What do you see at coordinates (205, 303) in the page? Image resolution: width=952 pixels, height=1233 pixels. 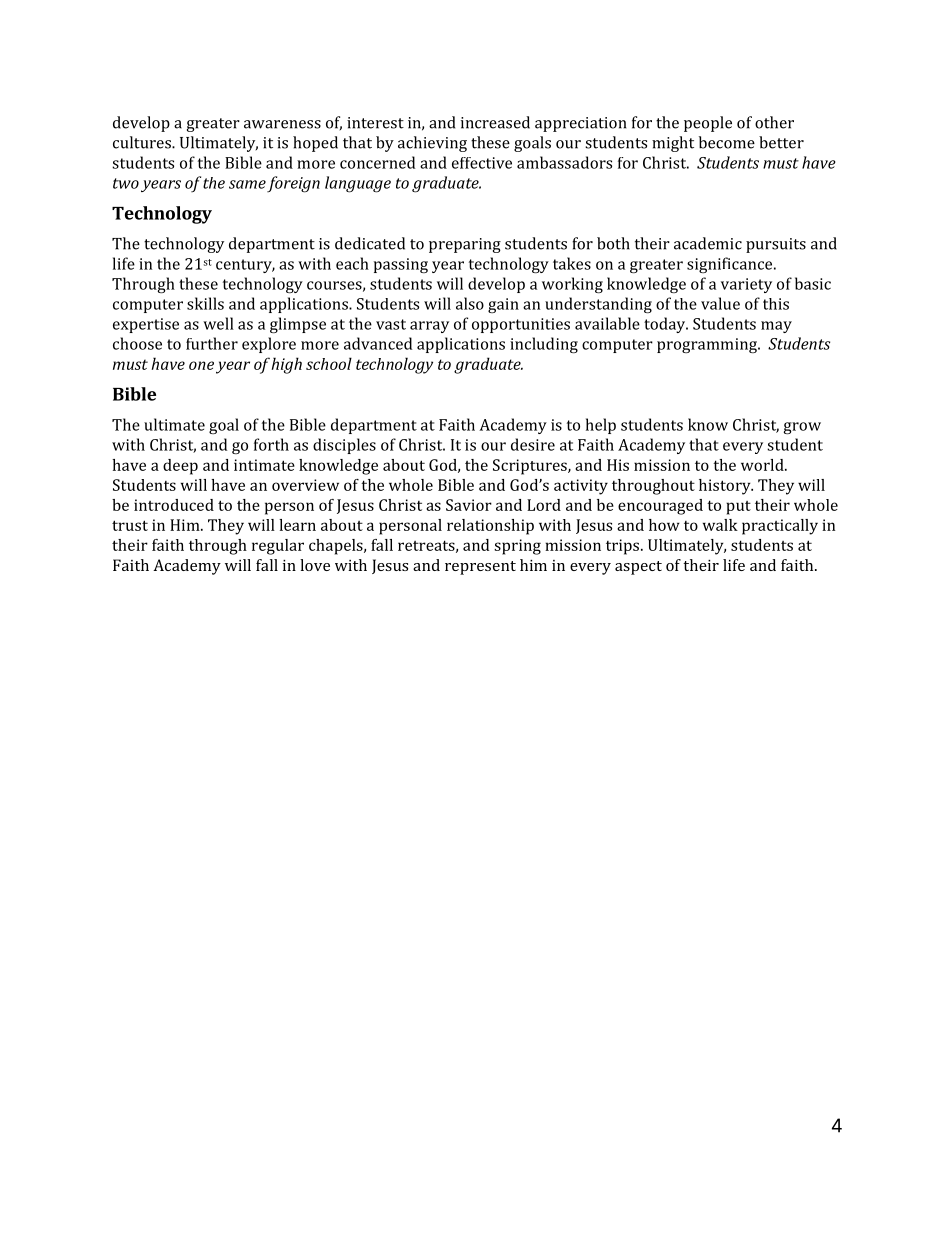 I see `skills` at bounding box center [205, 303].
